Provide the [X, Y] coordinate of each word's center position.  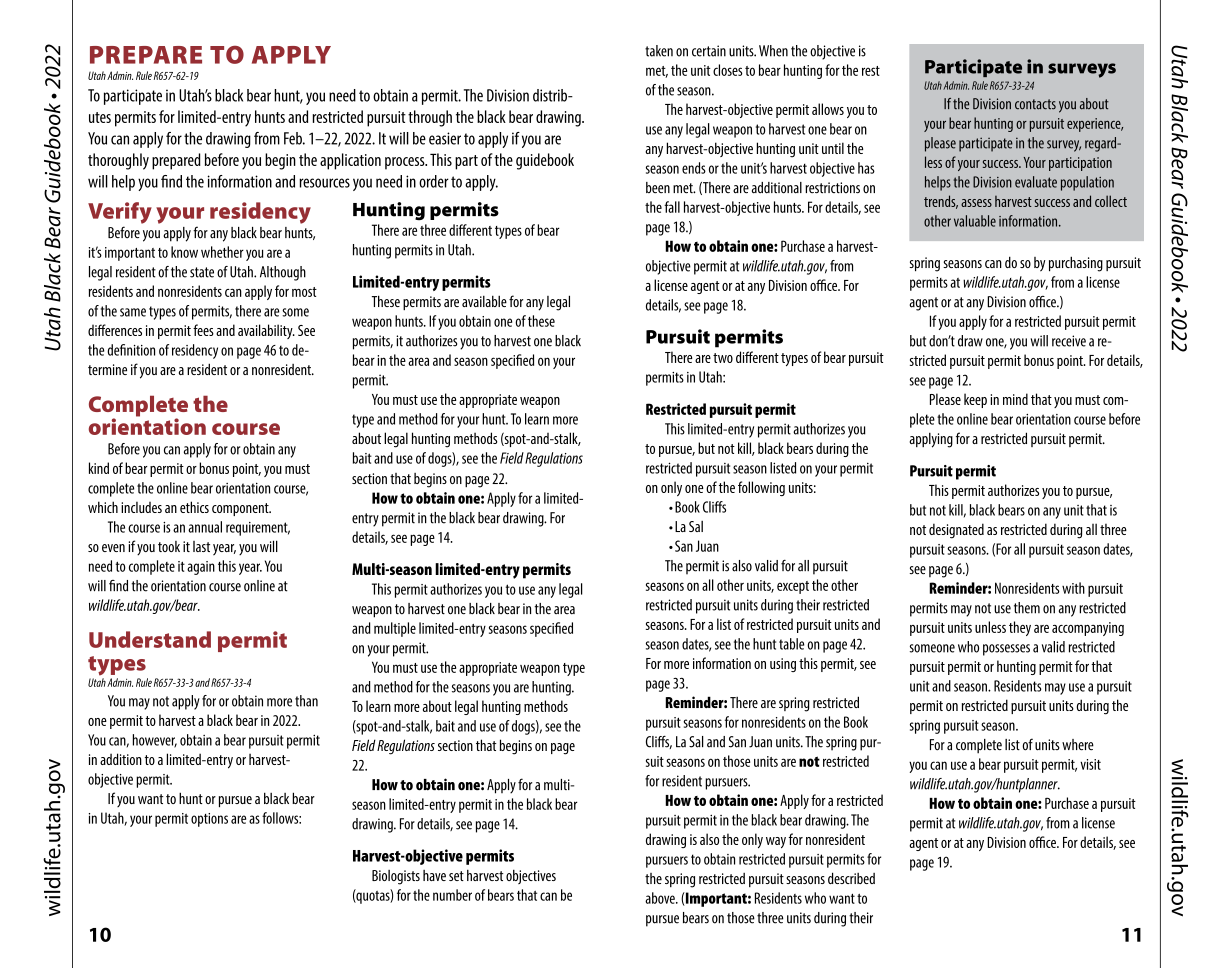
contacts [1035, 104]
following [761, 488]
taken [659, 51]
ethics [194, 507]
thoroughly [118, 161]
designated [956, 531]
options [209, 820]
